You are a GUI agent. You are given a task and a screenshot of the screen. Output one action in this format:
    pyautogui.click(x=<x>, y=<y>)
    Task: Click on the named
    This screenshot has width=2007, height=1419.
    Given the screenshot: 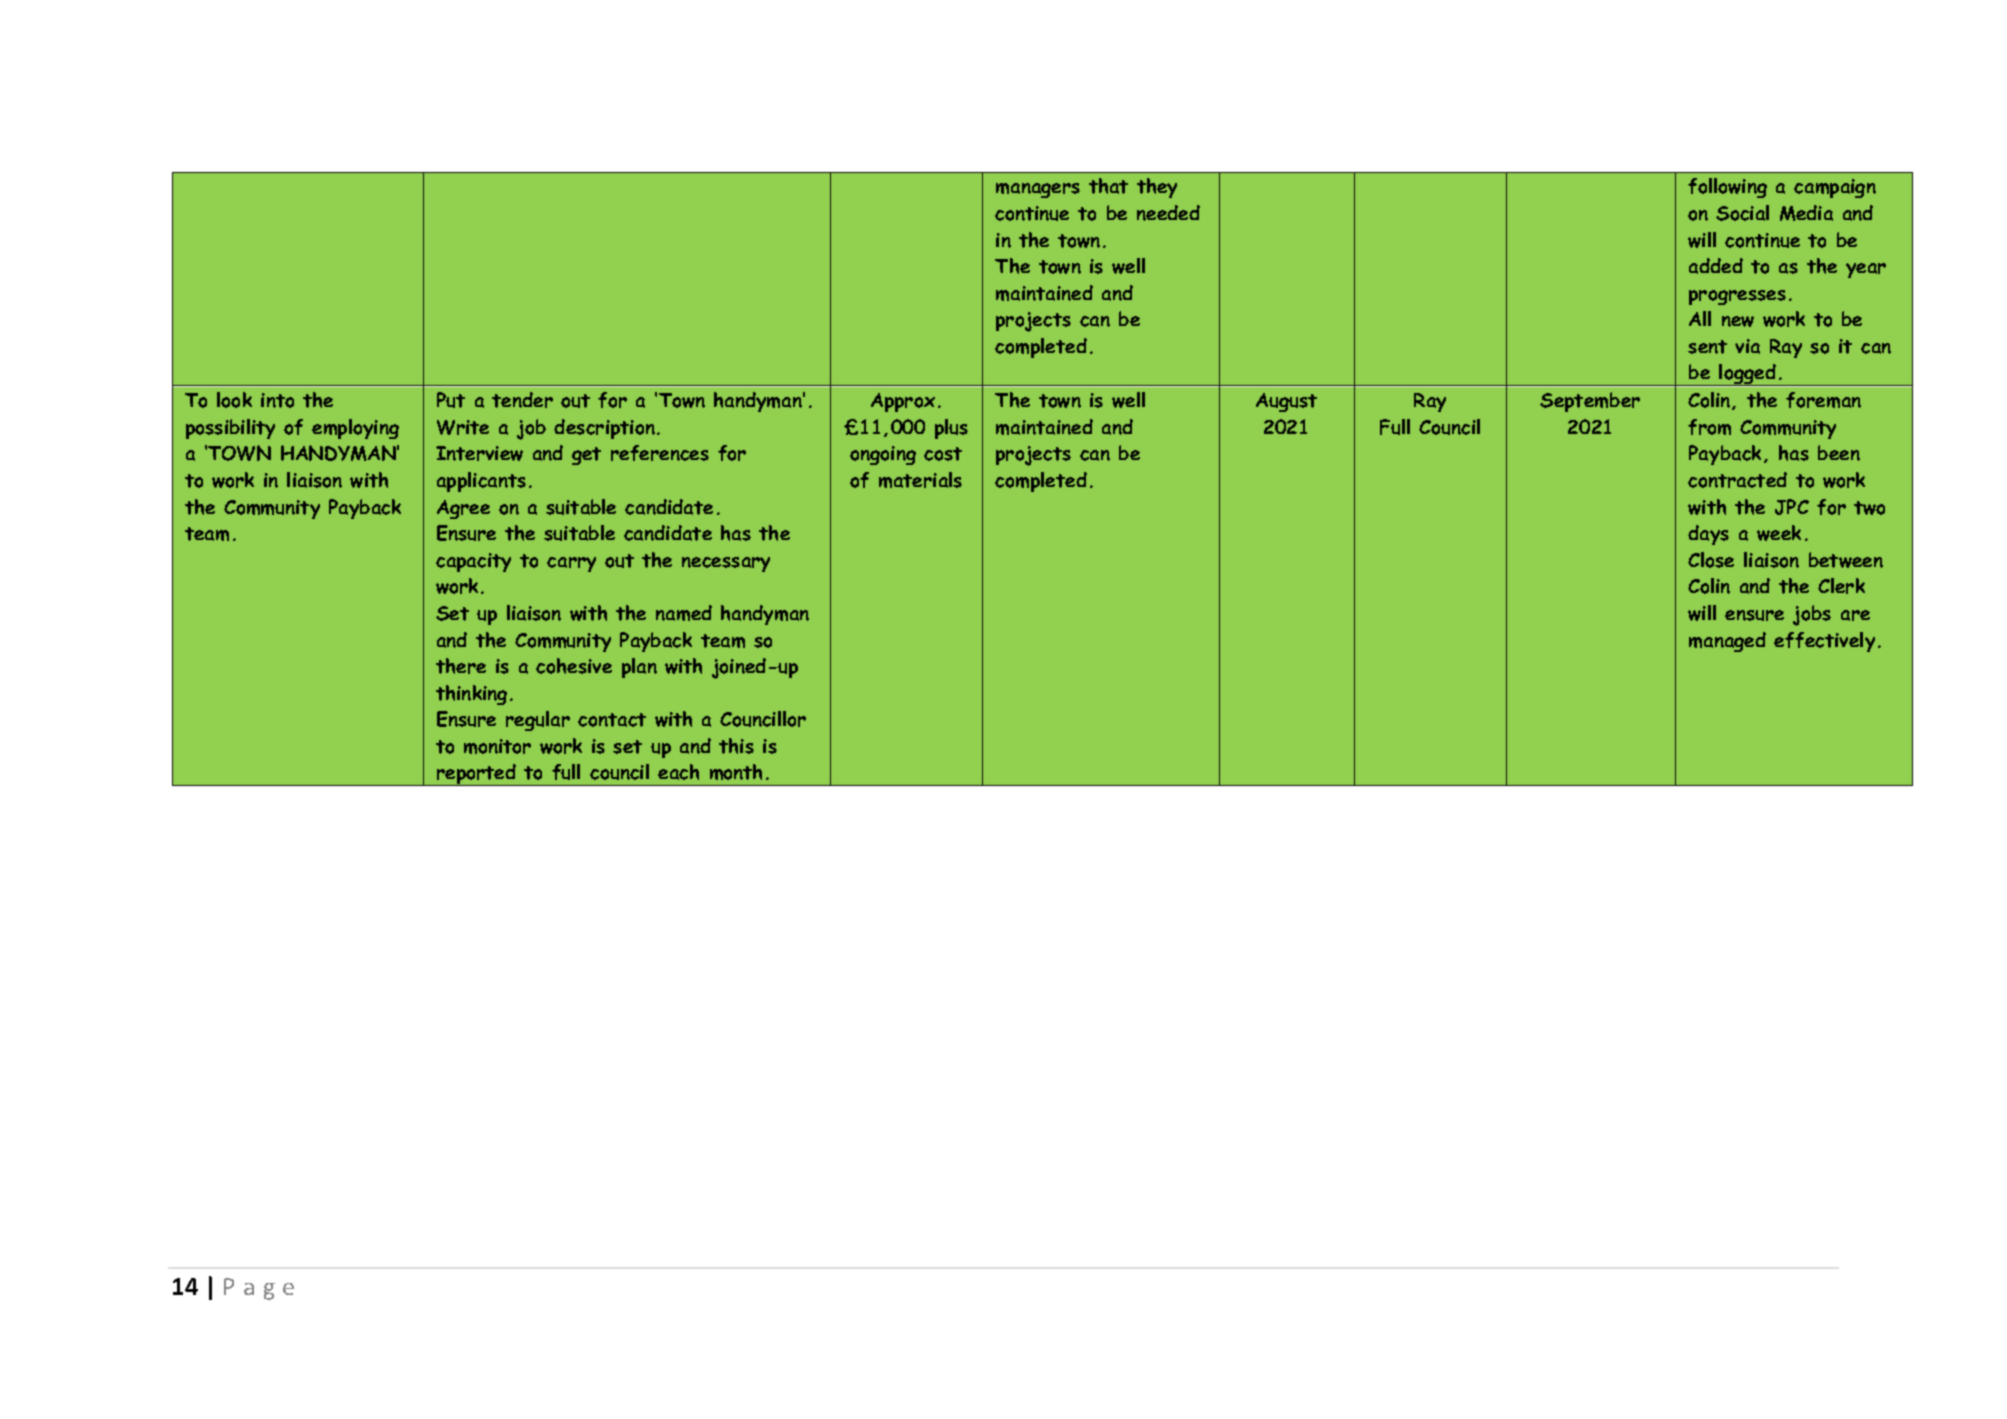 What is the action you would take?
    pyautogui.click(x=684, y=613)
